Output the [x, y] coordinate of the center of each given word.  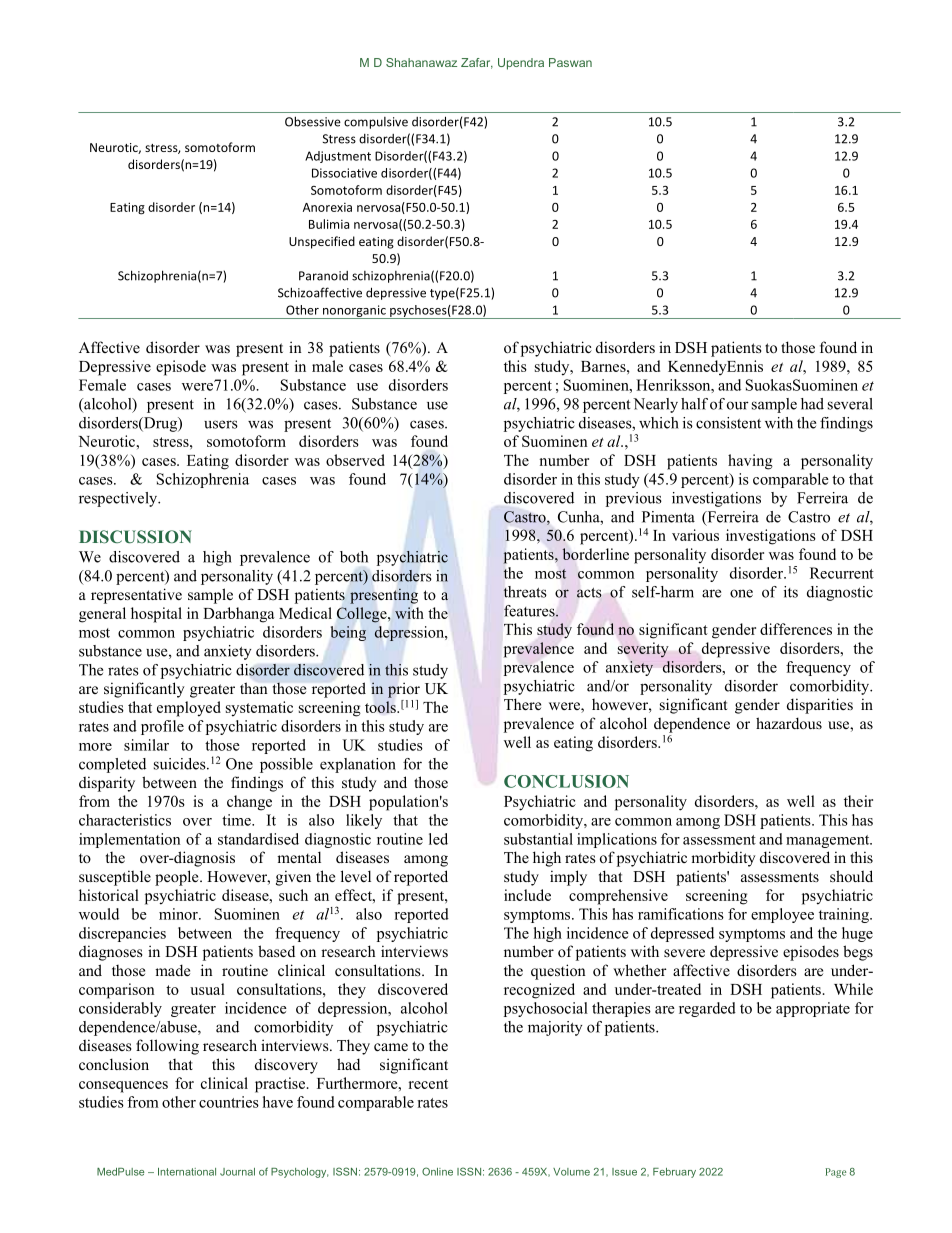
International [187, 1172]
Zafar [477, 63]
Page [836, 1173]
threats [525, 592]
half [694, 404]
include [527, 895]
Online [437, 1171]
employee [782, 915]
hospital [156, 615]
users [221, 424]
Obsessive [313, 121]
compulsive [376, 123]
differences [796, 629]
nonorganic [354, 312]
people [178, 878]
